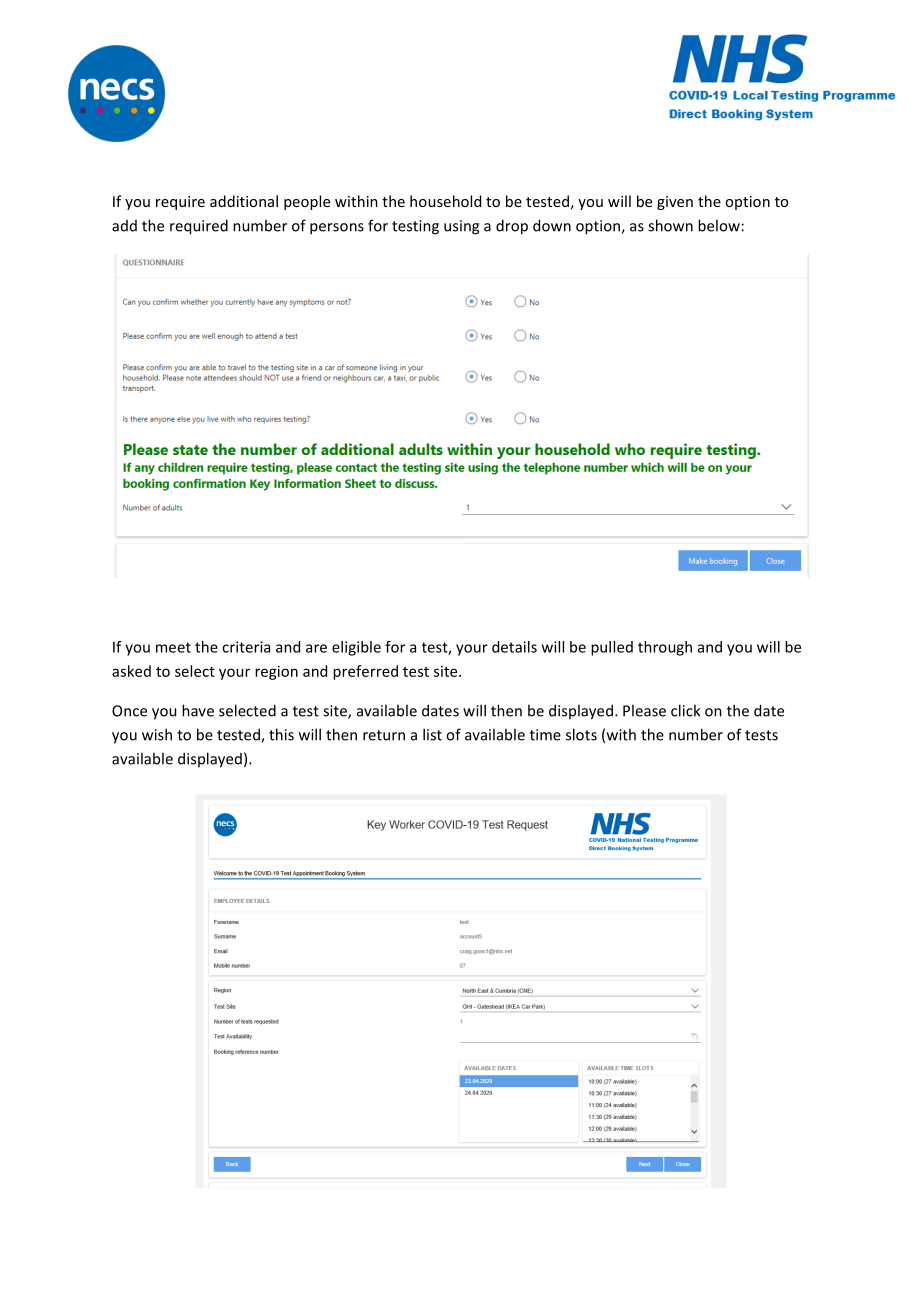  What do you see at coordinates (461, 227) in the screenshot?
I see `using` at bounding box center [461, 227].
